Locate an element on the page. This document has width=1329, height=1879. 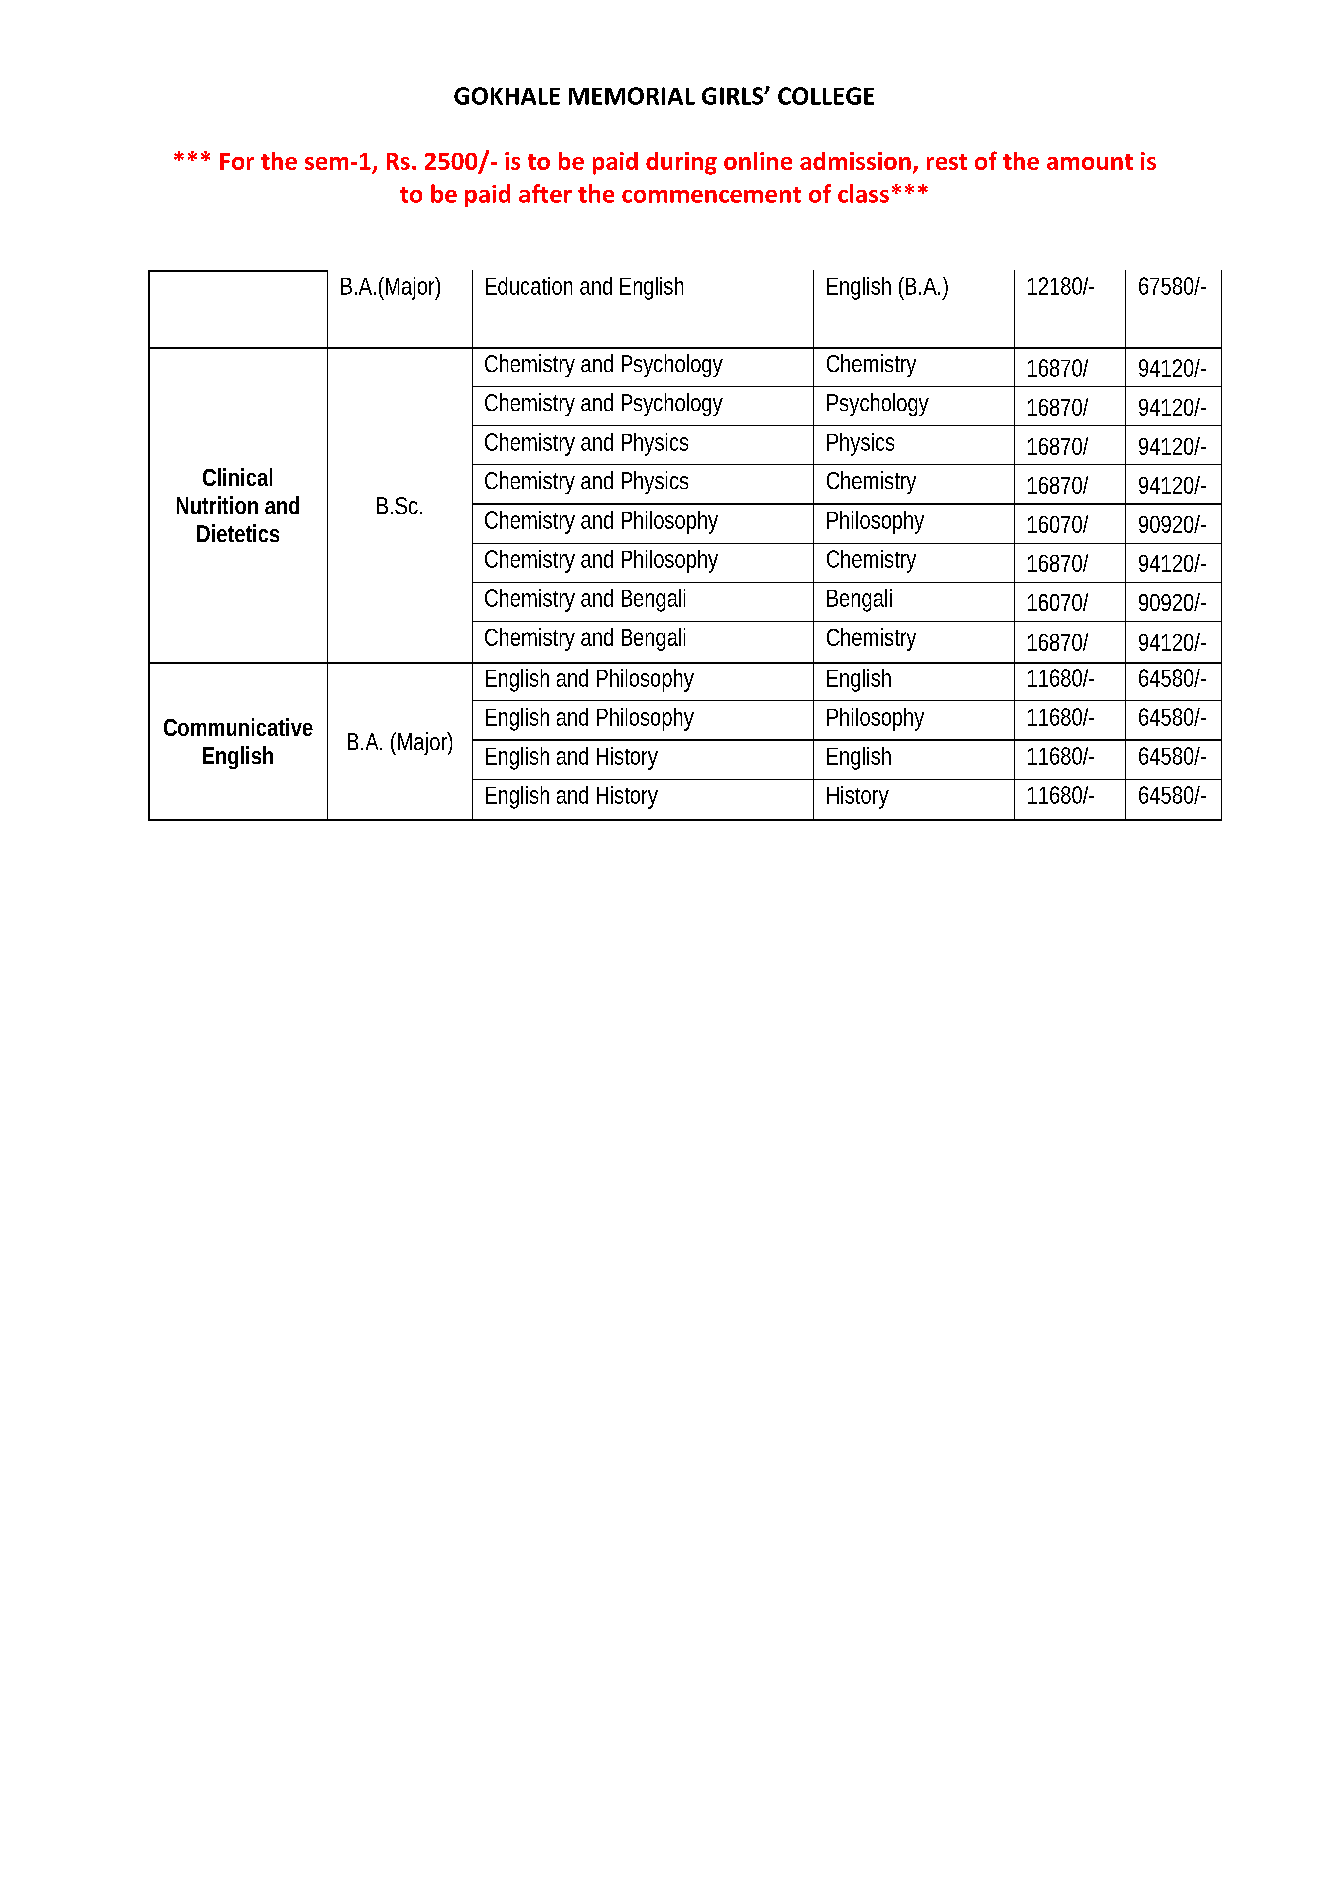
COLLEGE is located at coordinates (826, 96).
